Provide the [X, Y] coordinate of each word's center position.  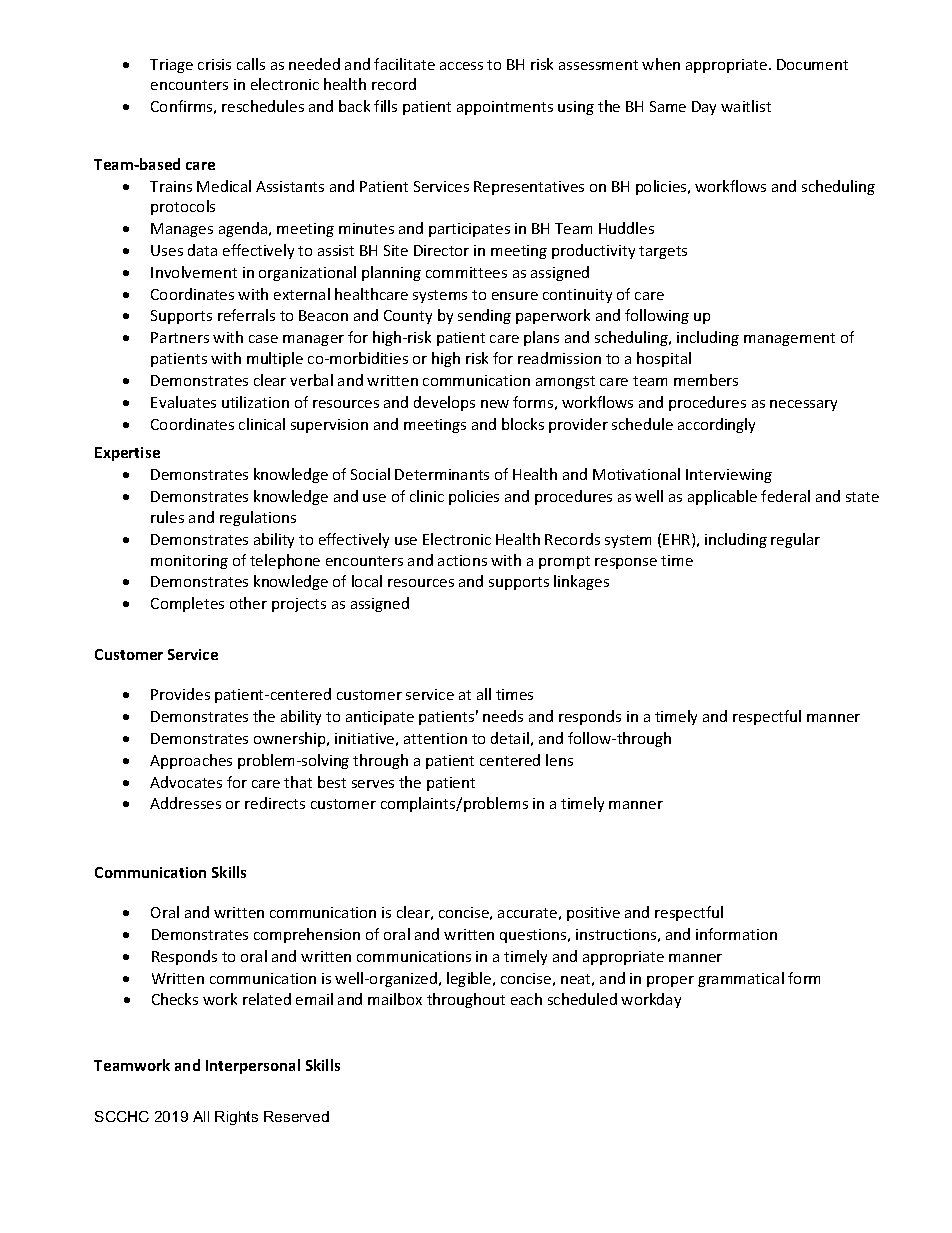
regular [795, 540]
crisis [214, 64]
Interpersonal [253, 1066]
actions [462, 560]
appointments [505, 108]
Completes [187, 604]
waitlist [746, 106]
